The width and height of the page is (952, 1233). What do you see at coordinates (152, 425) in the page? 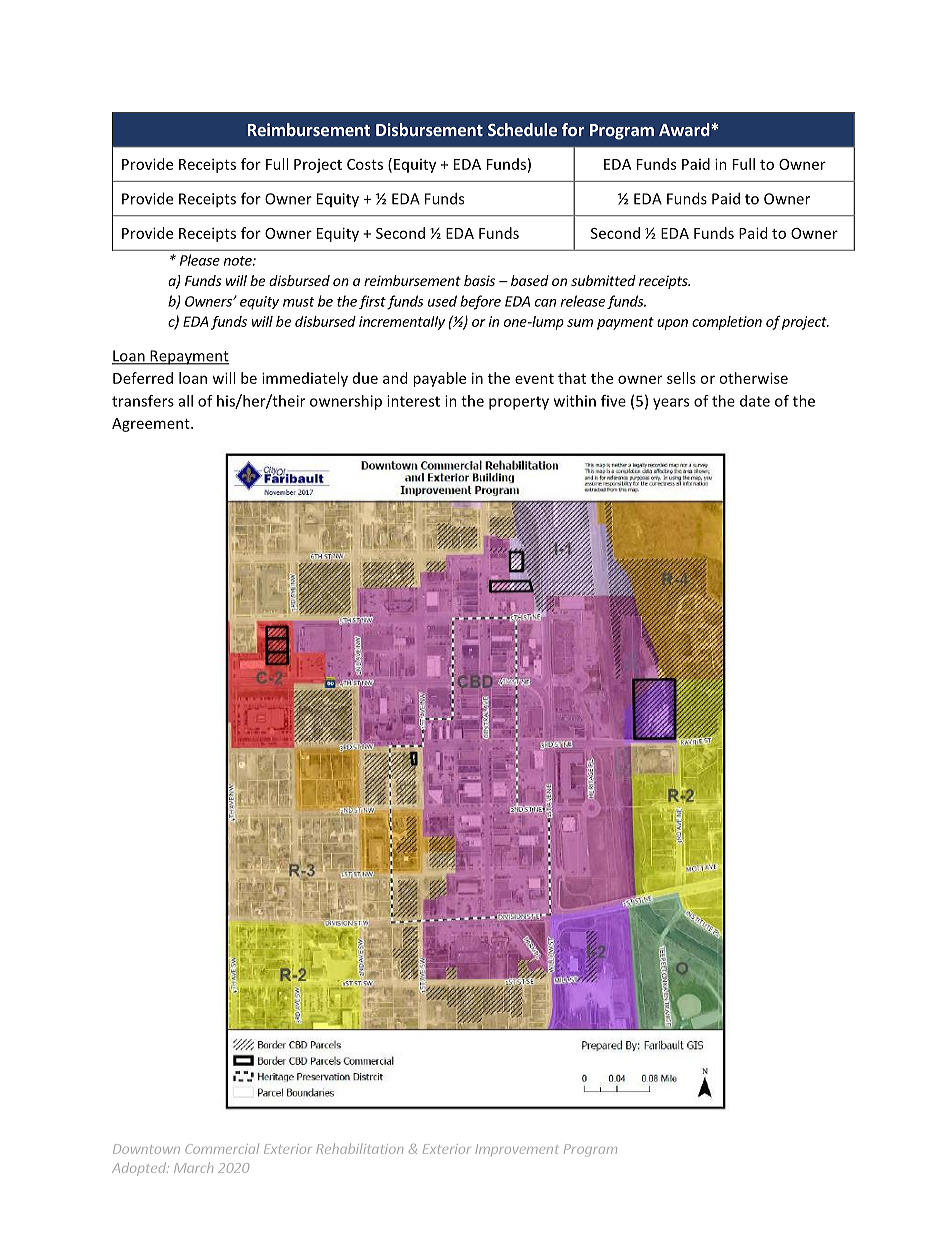
I see `Agreement` at bounding box center [152, 425].
